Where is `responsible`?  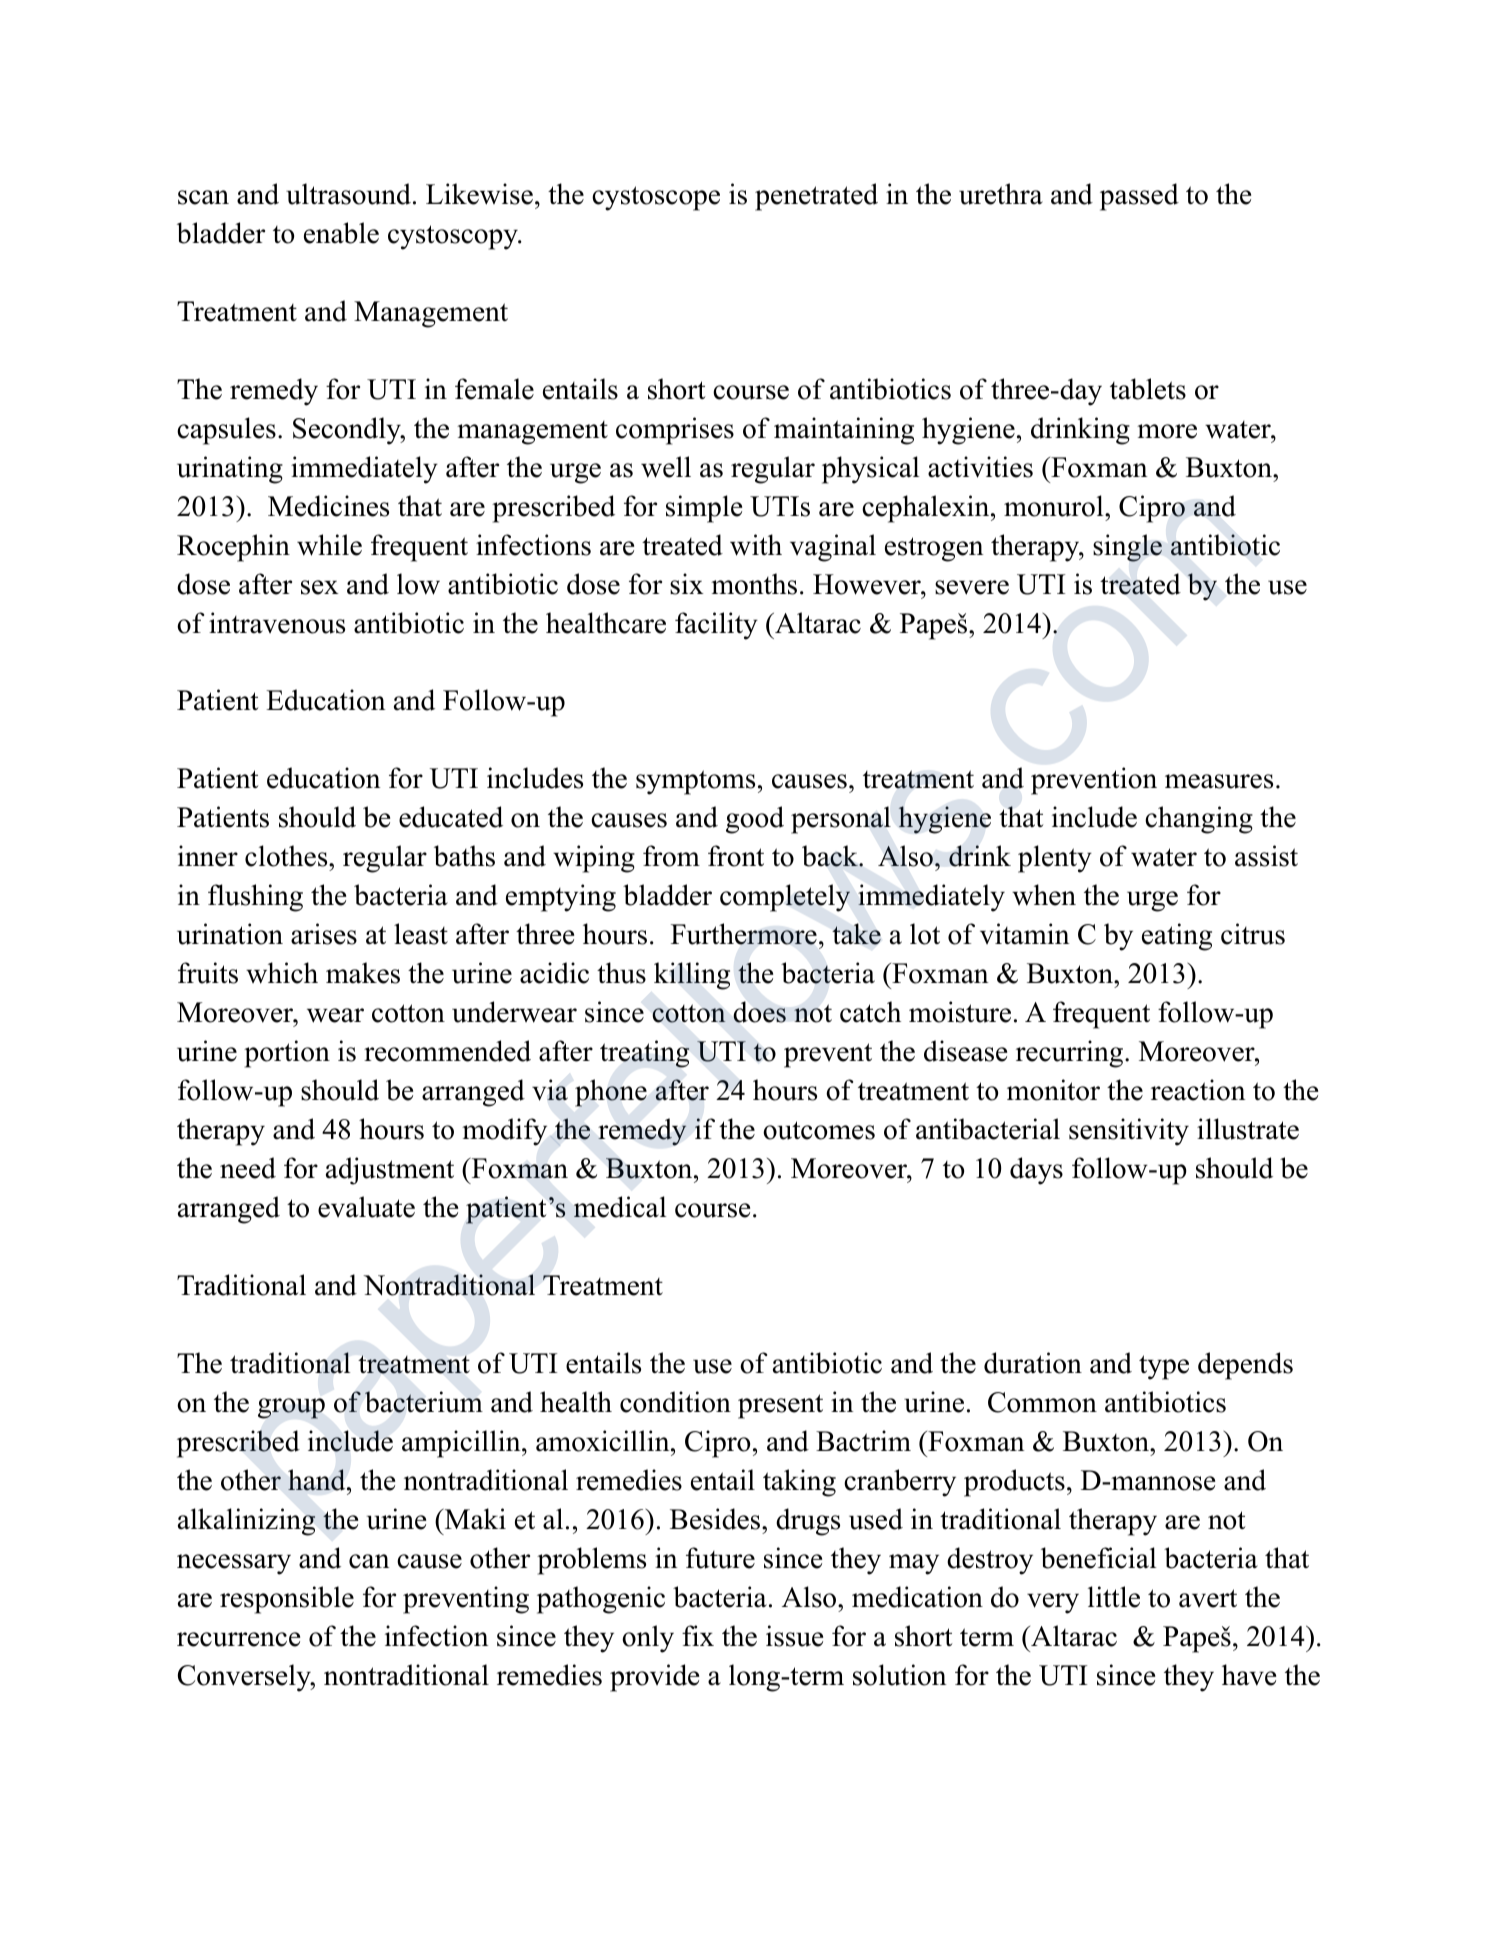
responsible is located at coordinates (287, 1600).
